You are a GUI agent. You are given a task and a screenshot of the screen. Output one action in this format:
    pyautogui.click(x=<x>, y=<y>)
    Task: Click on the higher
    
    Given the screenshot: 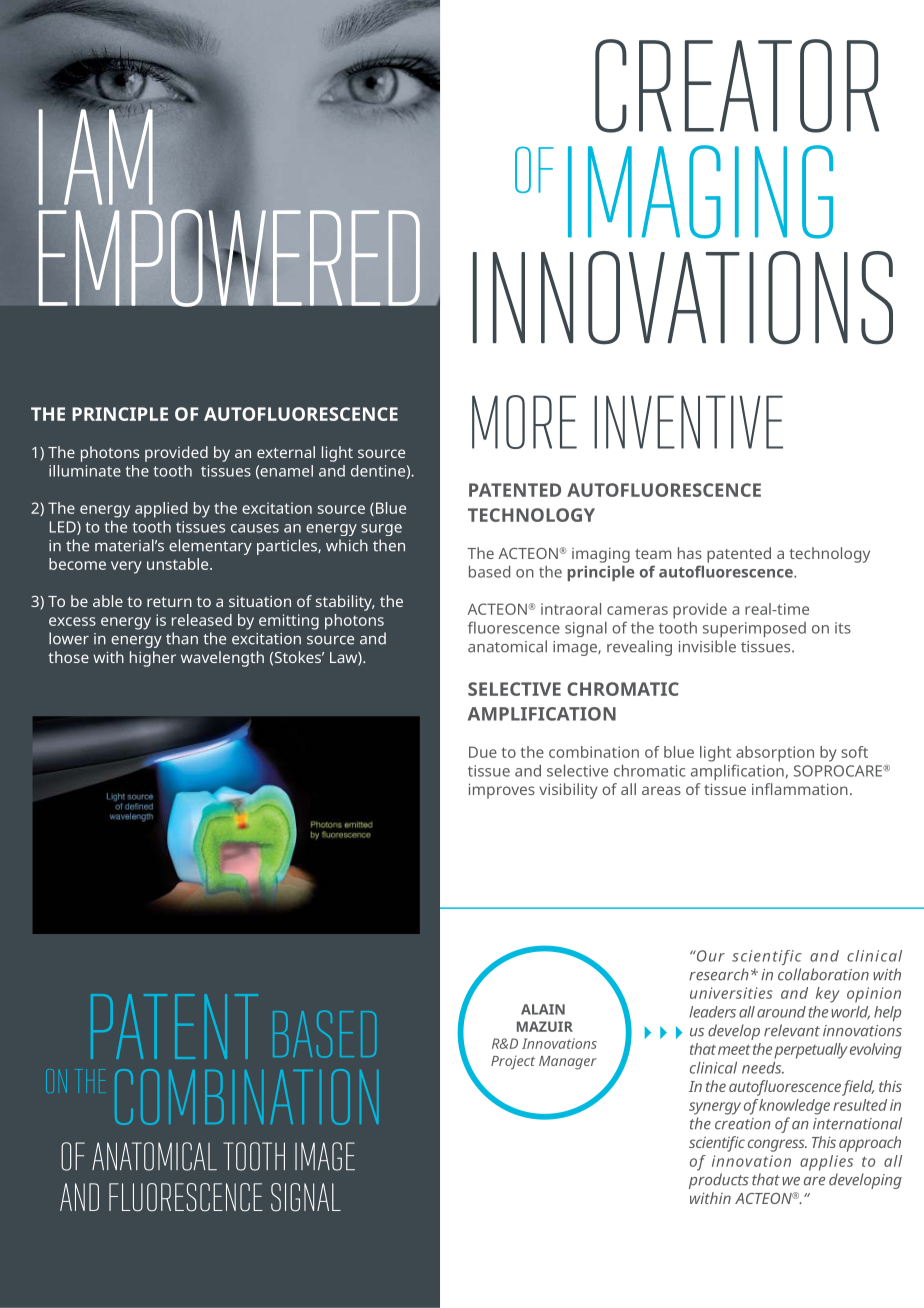 What is the action you would take?
    pyautogui.click(x=153, y=659)
